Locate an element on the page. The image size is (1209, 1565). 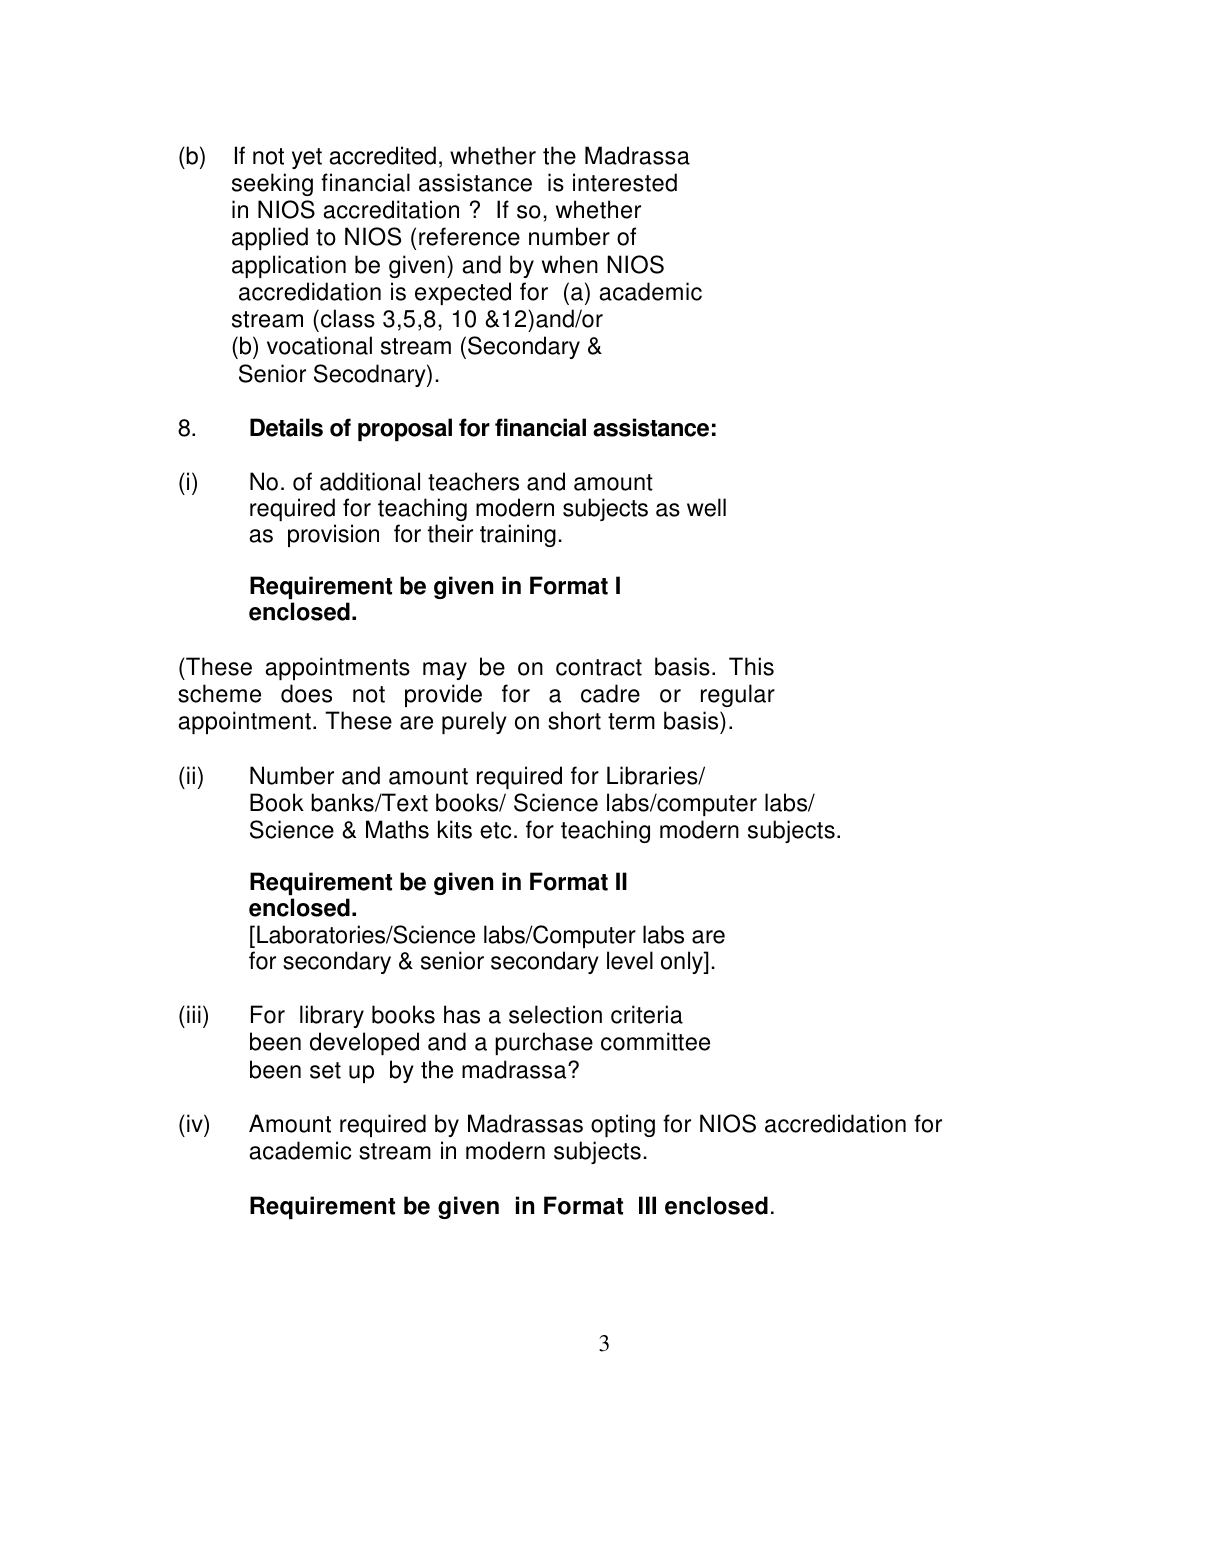
interested is located at coordinates (625, 182).
